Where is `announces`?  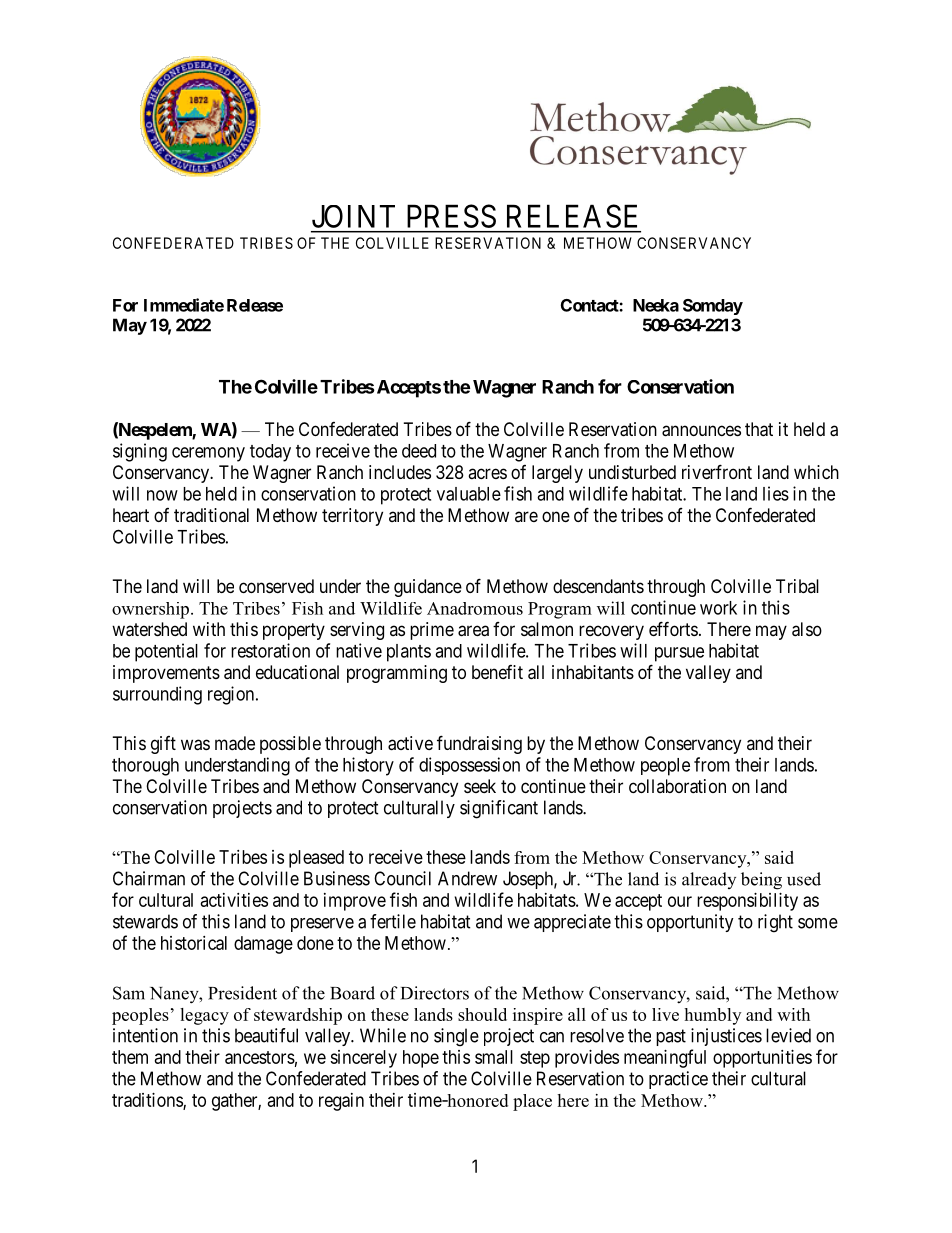
announces is located at coordinates (701, 431).
